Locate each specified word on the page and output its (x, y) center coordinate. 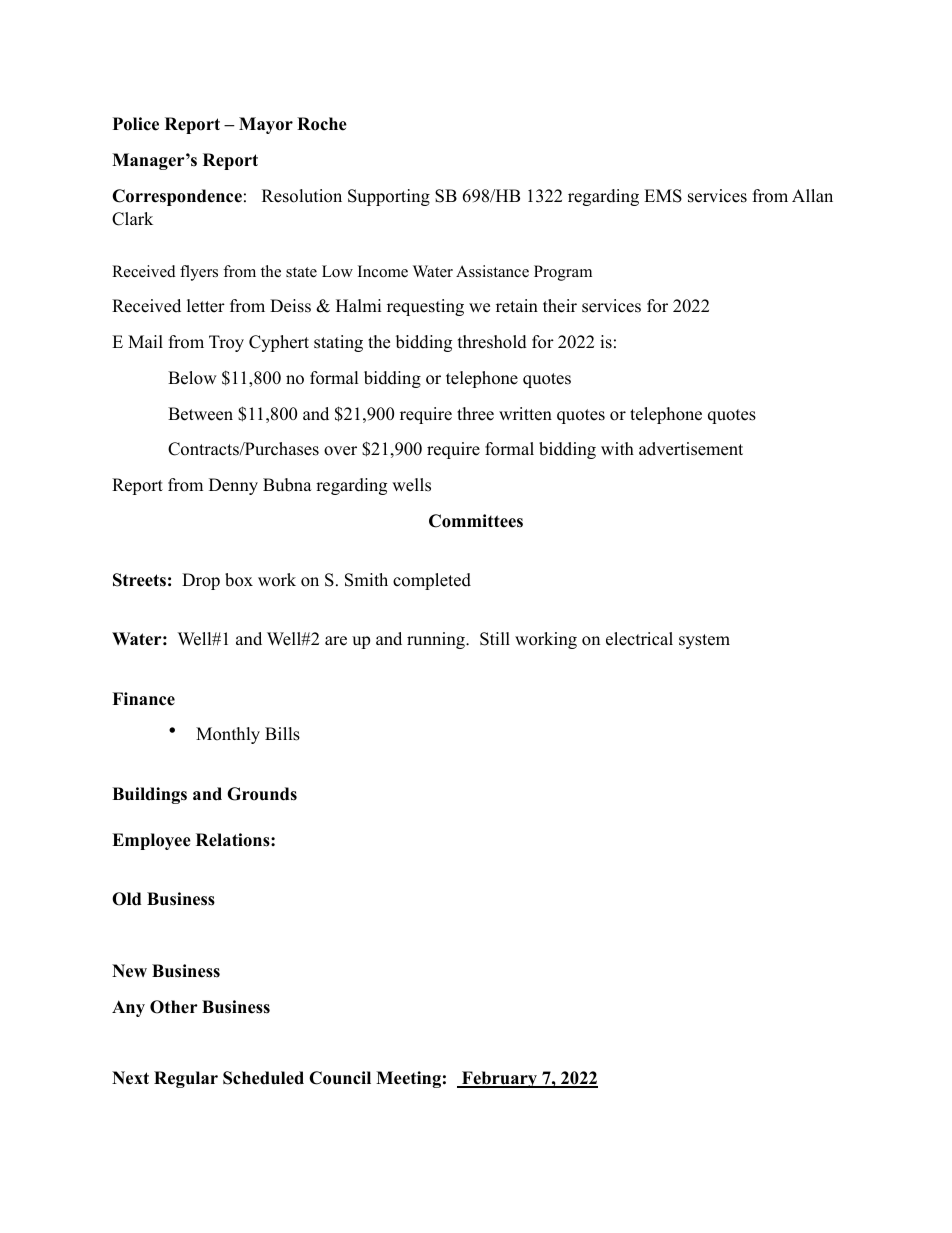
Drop (201, 581)
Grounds (262, 794)
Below (192, 378)
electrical (639, 639)
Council (340, 1078)
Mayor (266, 125)
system (704, 641)
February (500, 1079)
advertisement (691, 449)
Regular (186, 1079)
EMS (663, 196)
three (475, 414)
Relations (234, 840)
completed (432, 581)
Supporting (389, 197)
